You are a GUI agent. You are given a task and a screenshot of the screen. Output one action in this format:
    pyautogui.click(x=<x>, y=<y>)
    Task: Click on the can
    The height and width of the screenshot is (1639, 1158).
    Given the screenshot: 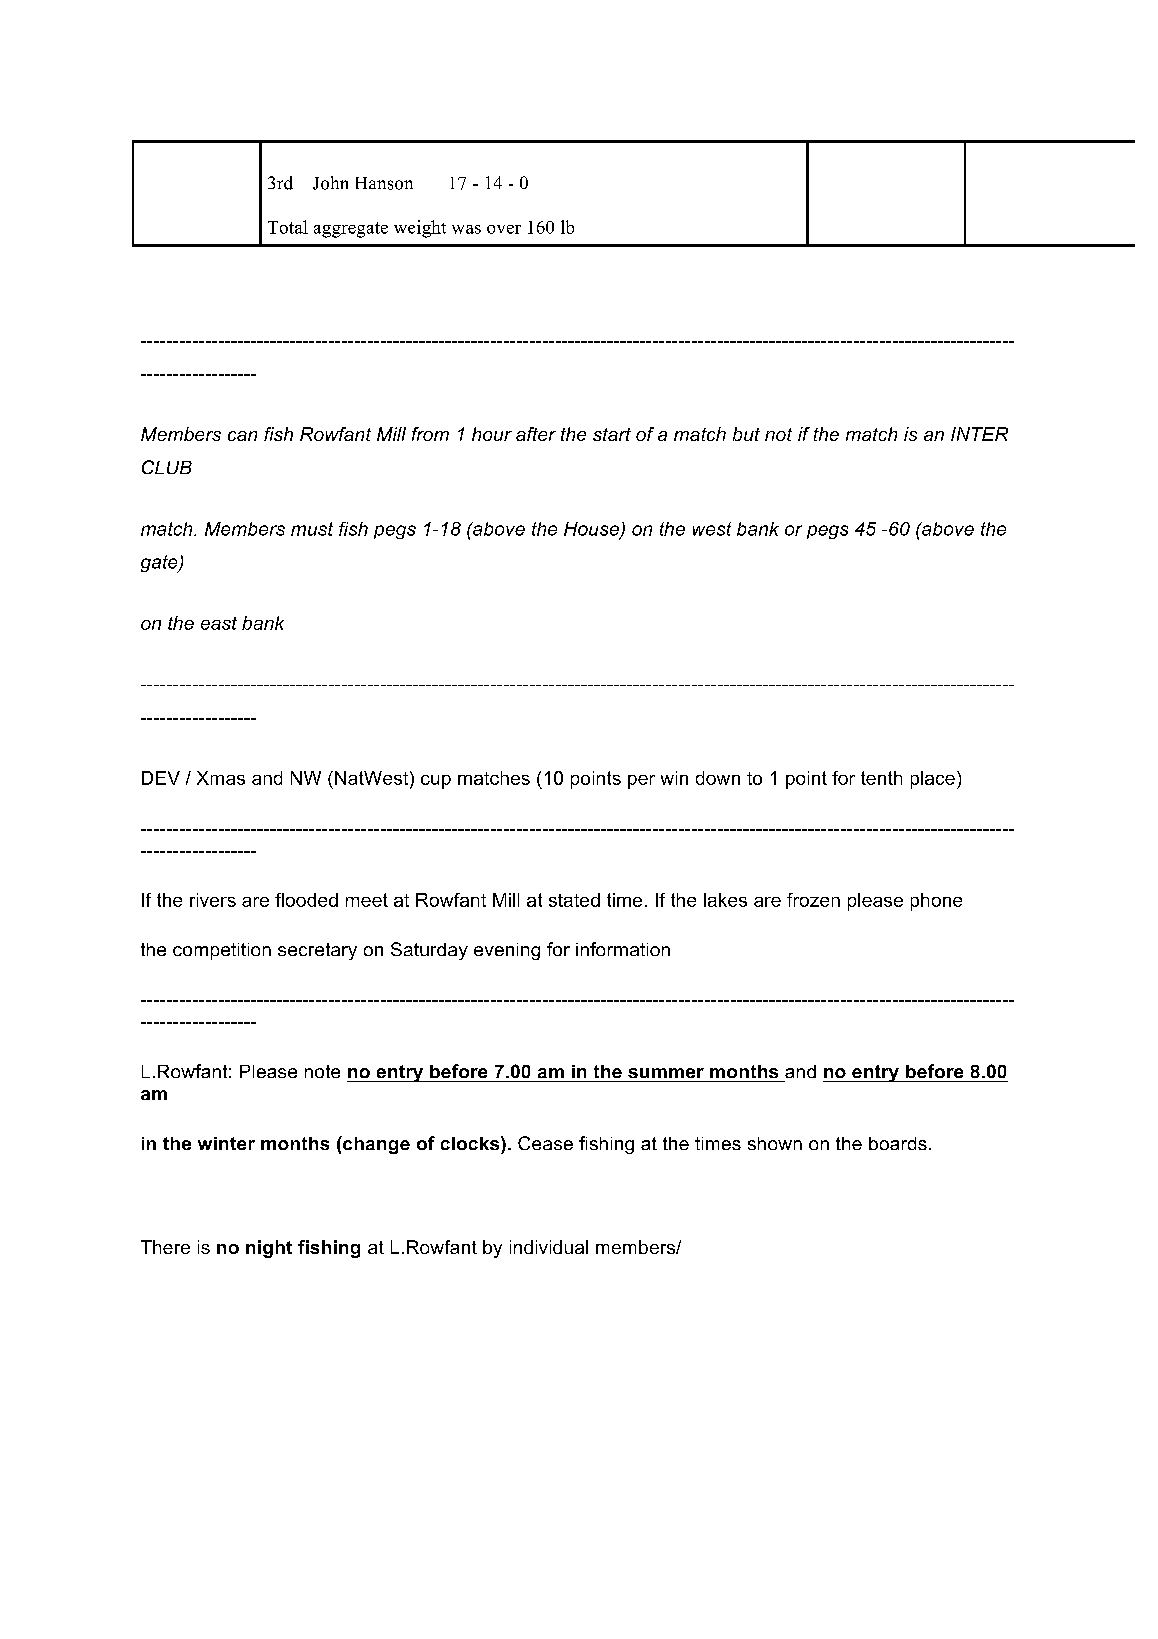 What is the action you would take?
    pyautogui.click(x=242, y=436)
